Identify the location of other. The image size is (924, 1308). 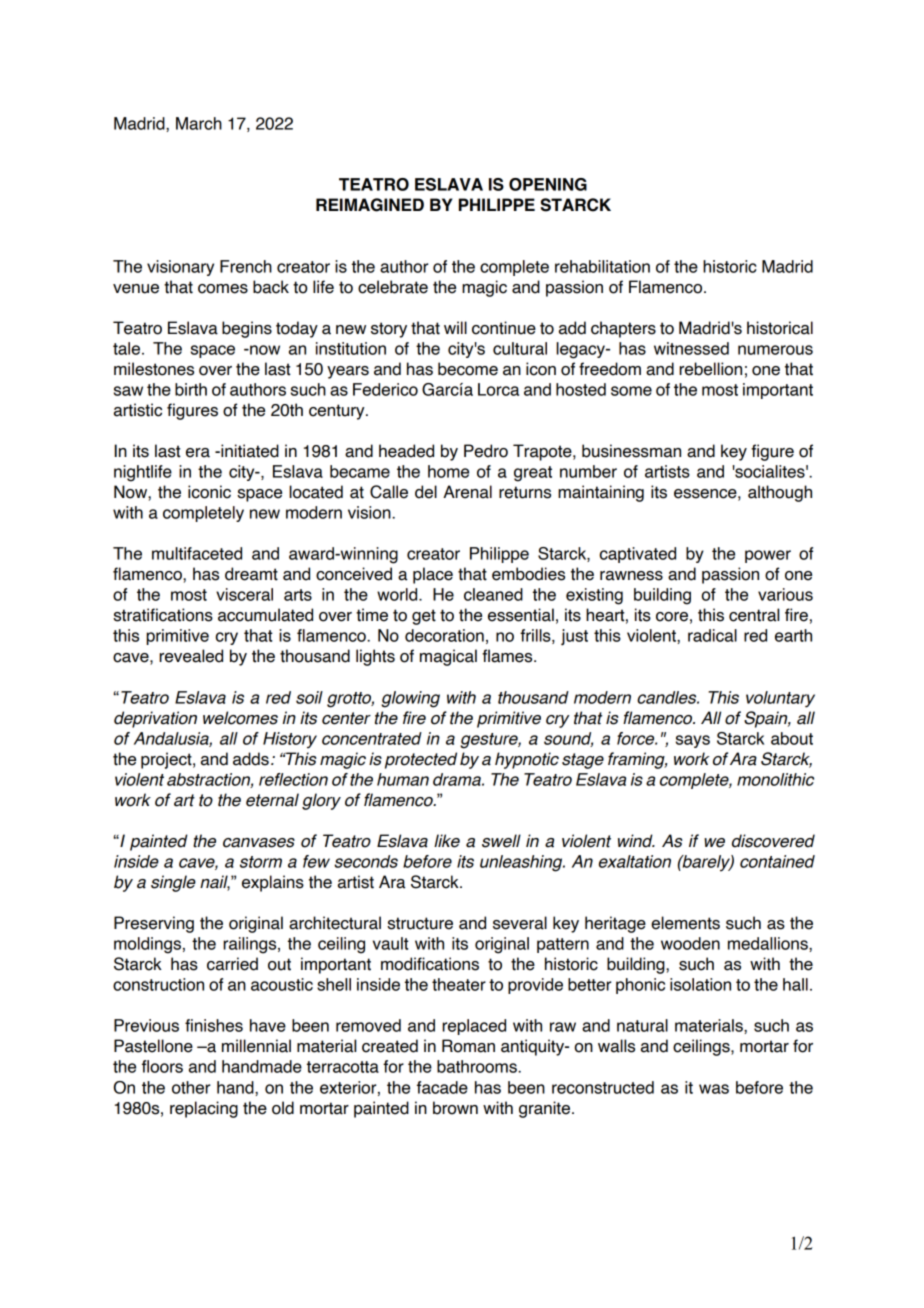
(191, 1087).
